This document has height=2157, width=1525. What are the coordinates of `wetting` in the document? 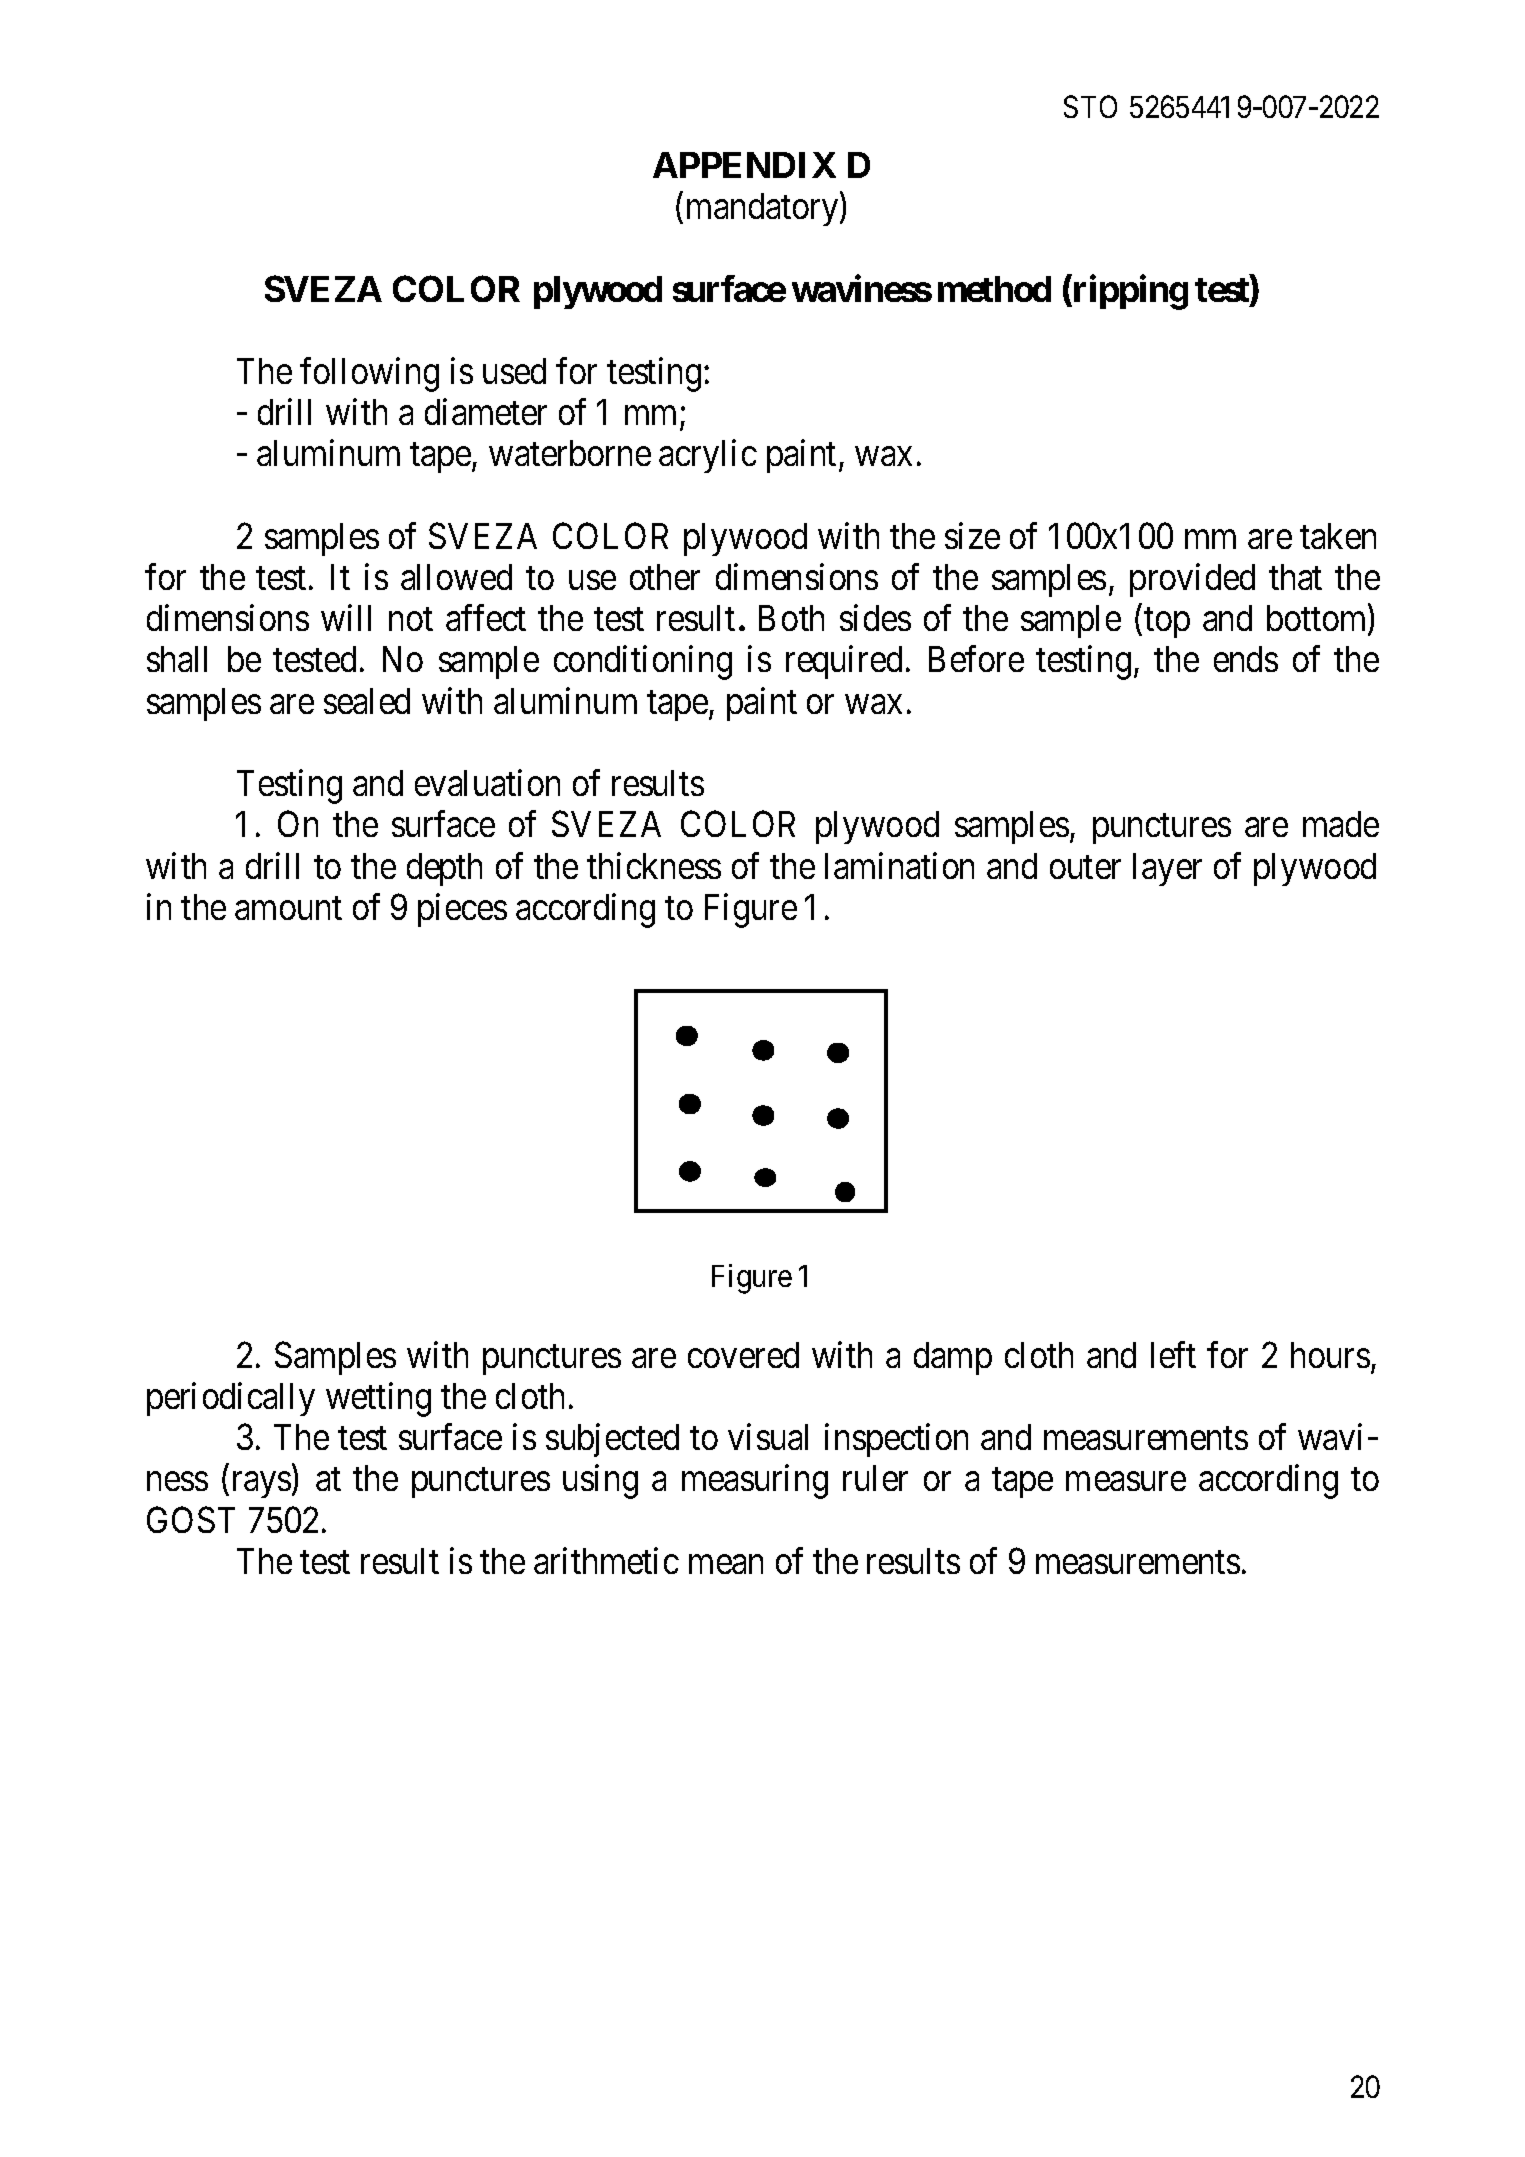 It's located at (378, 1399).
